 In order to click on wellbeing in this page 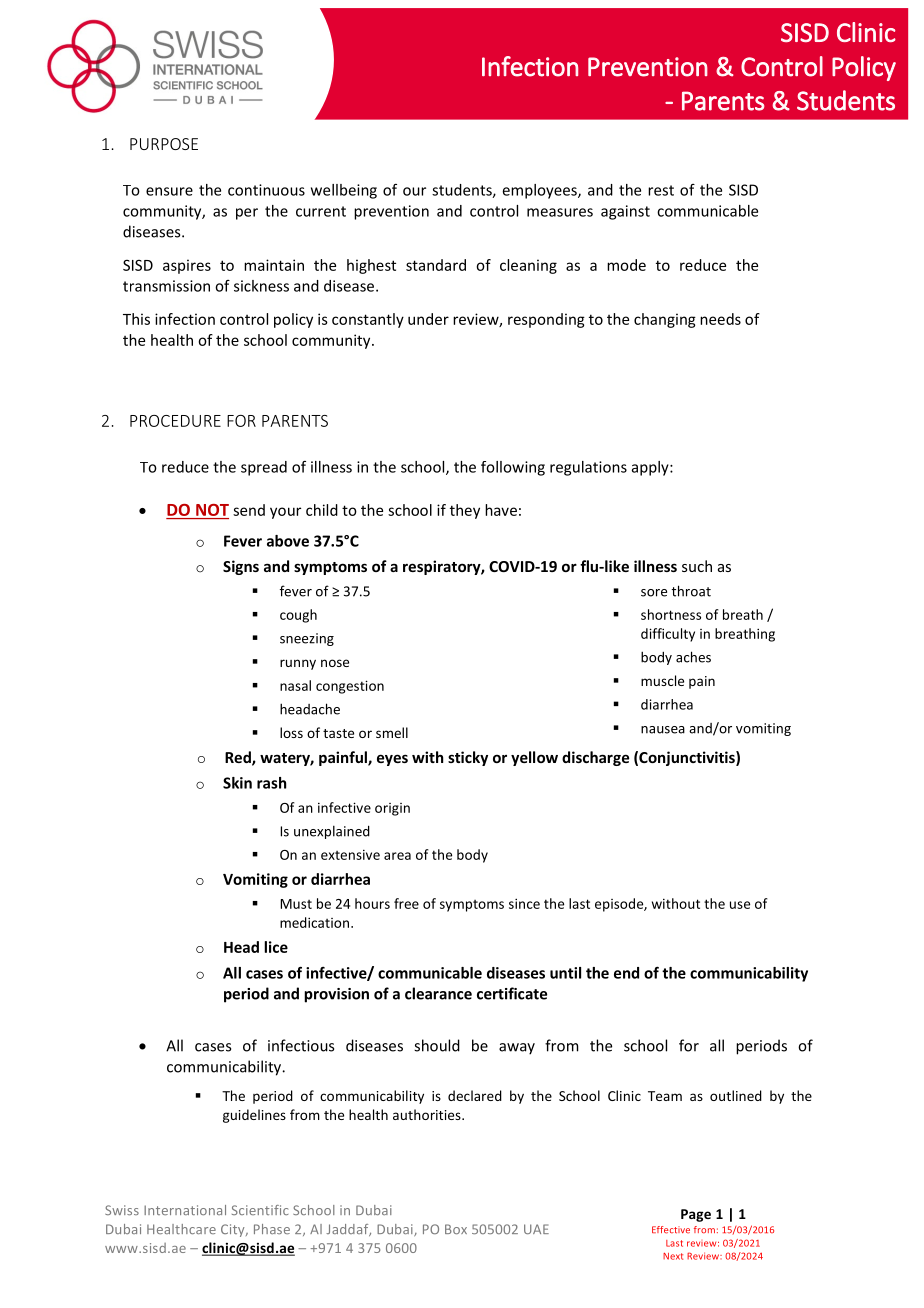, I will do `click(344, 191)`.
